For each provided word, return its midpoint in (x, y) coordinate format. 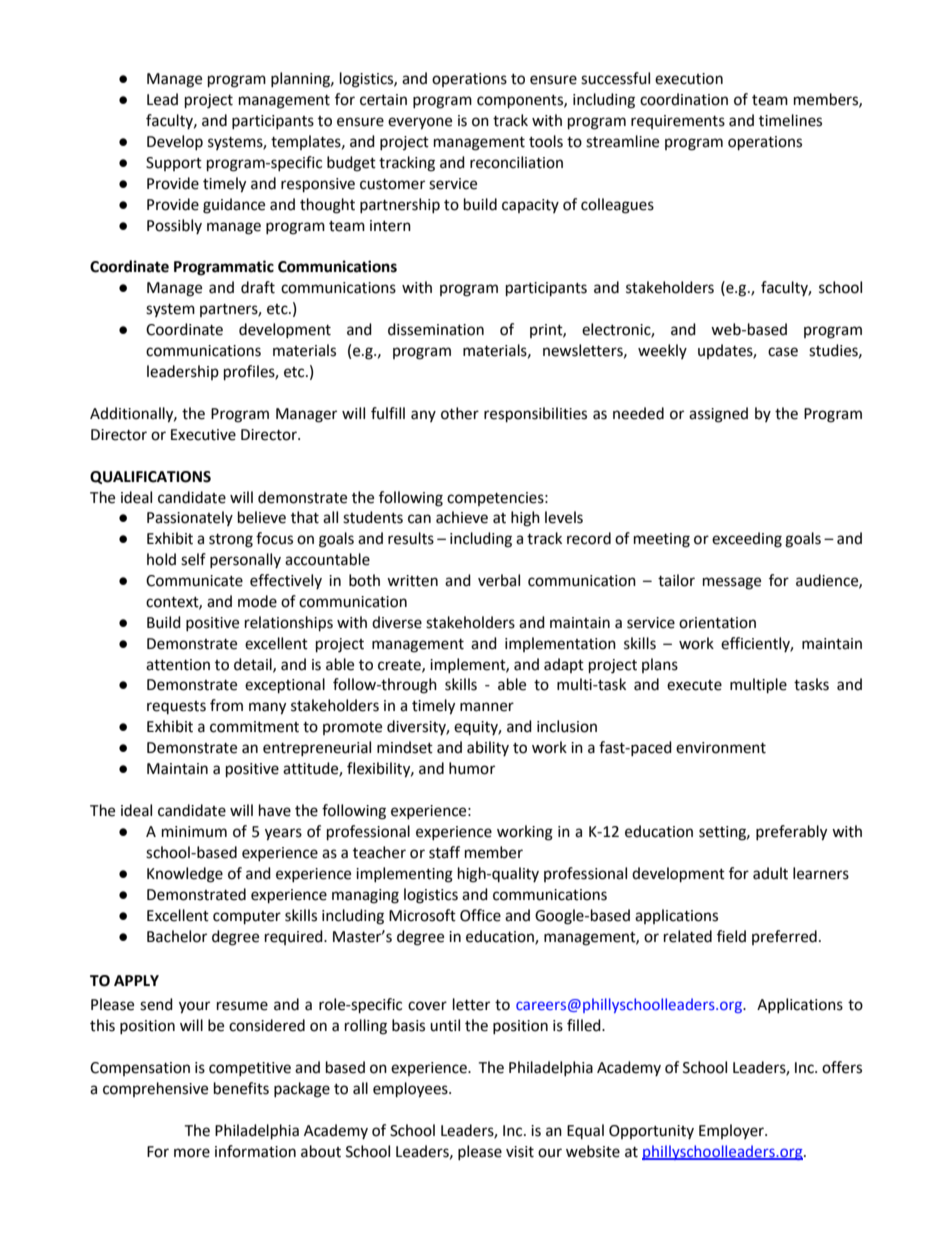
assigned (718, 415)
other (460, 413)
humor (472, 768)
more (192, 1153)
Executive (203, 435)
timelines (790, 120)
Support (174, 164)
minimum (194, 832)
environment (721, 748)
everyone (420, 123)
